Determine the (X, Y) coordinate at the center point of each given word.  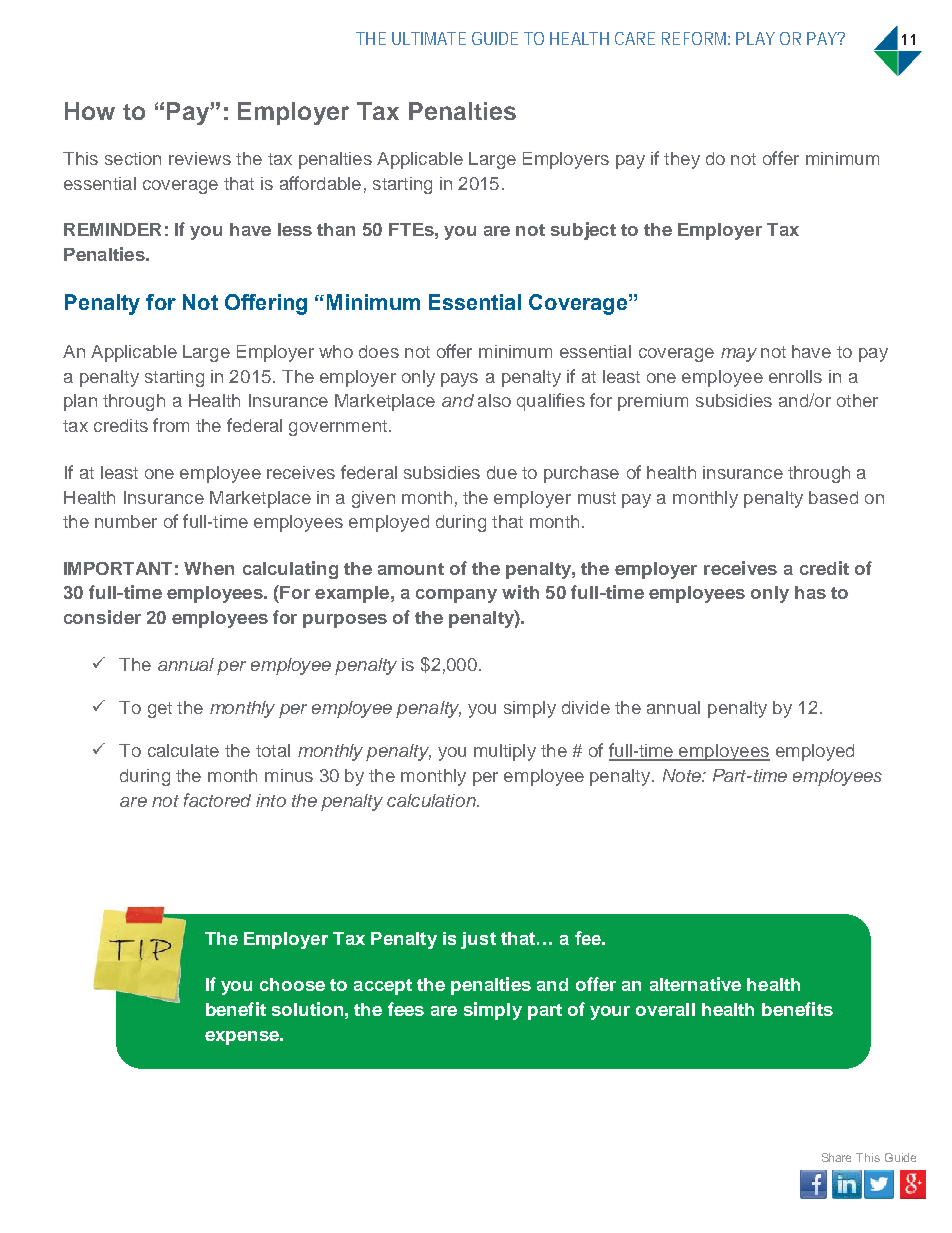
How (90, 111)
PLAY (755, 38)
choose (292, 984)
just (478, 940)
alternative (695, 984)
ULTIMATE (429, 38)
